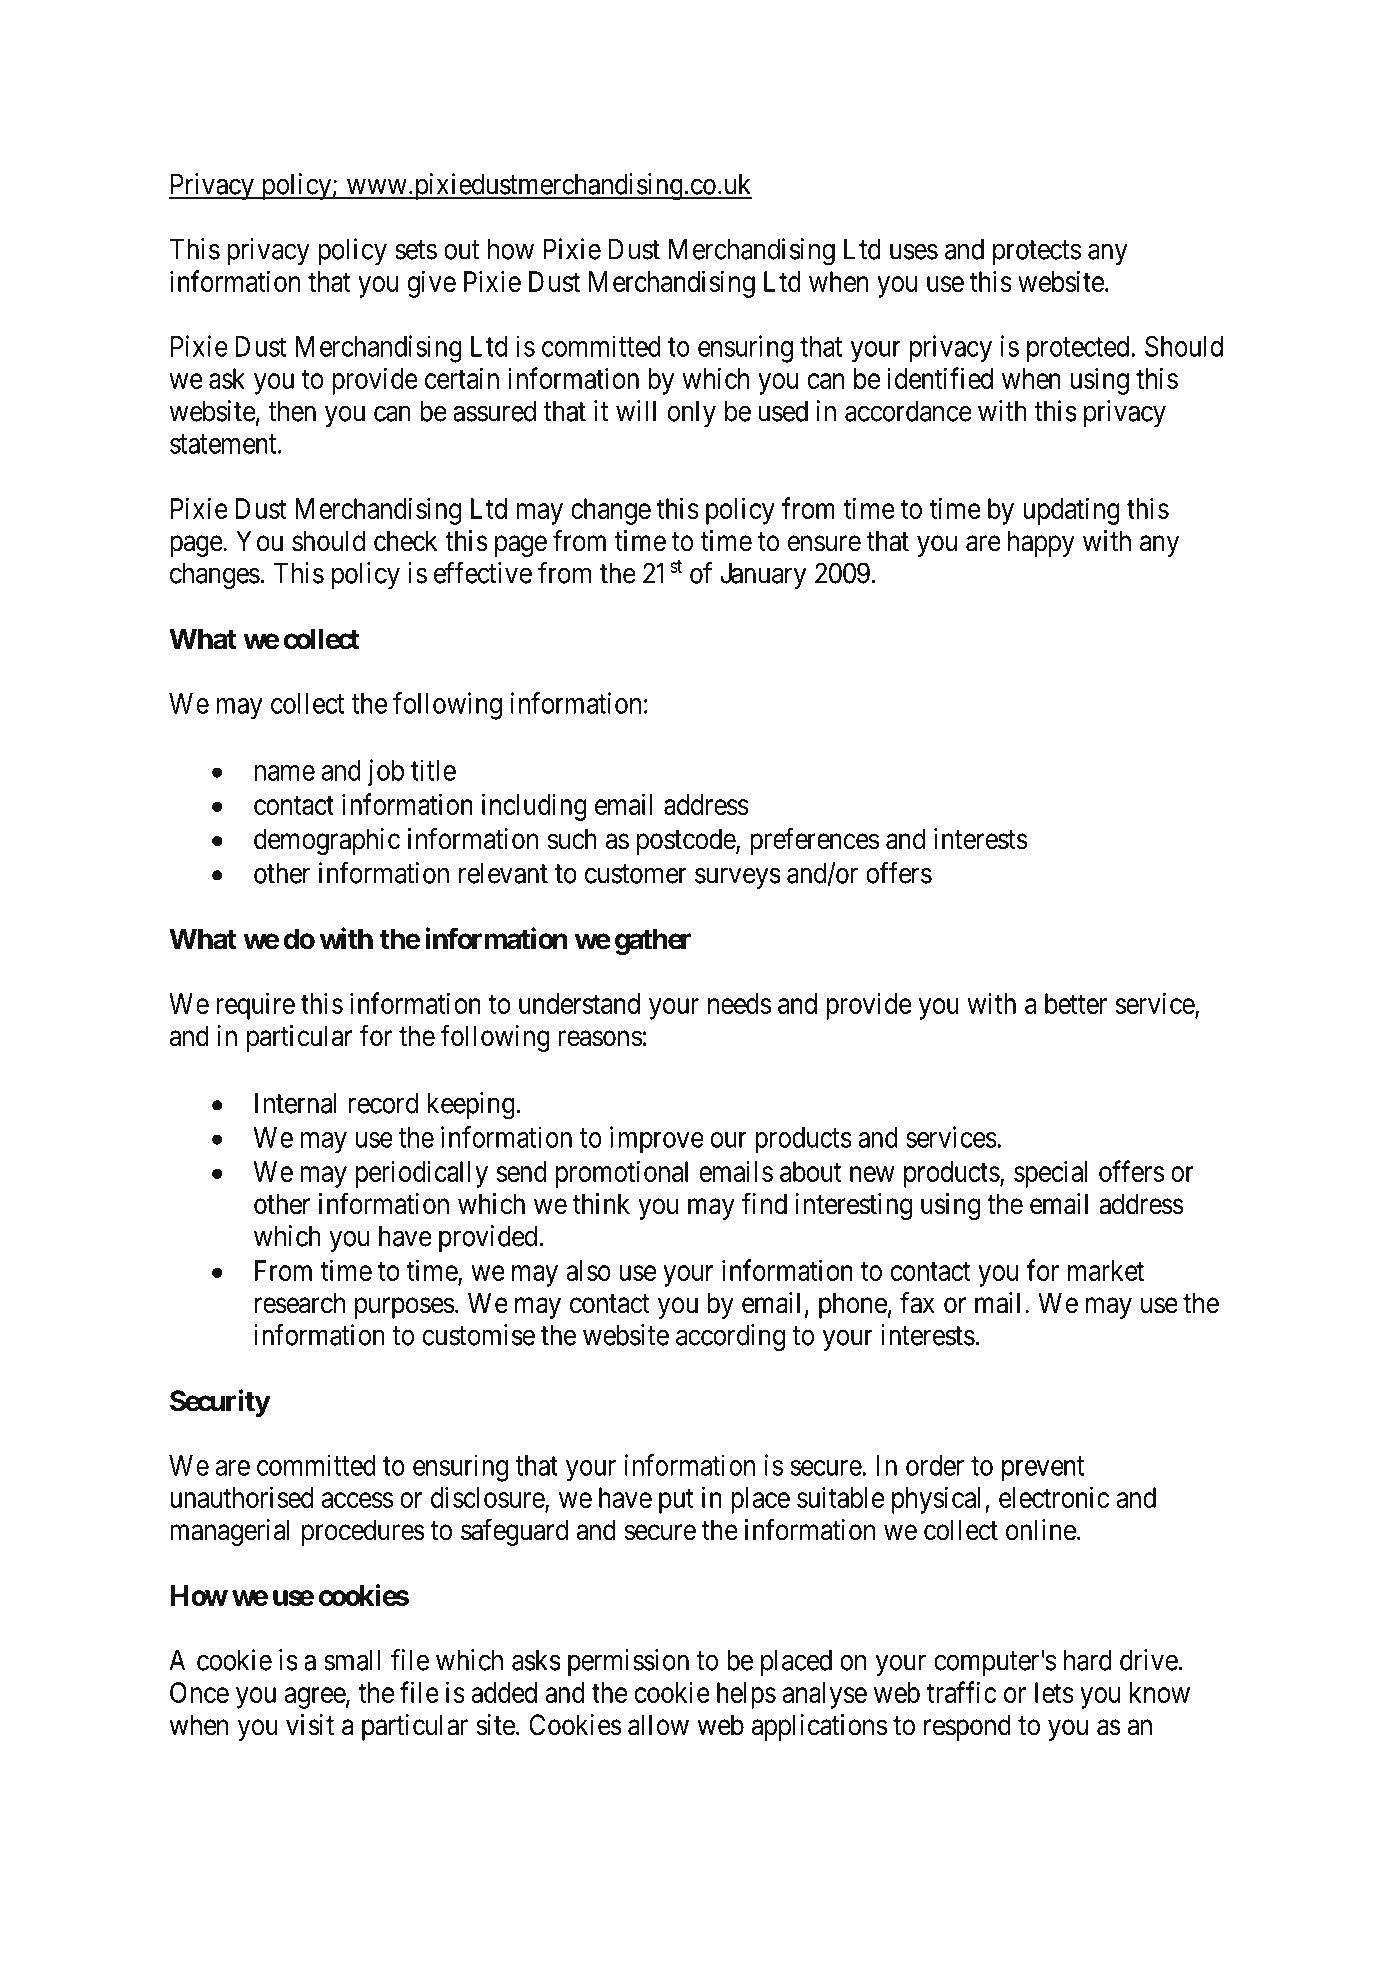  Describe the element at coordinates (1106, 1270) in the page. I see `market` at that location.
